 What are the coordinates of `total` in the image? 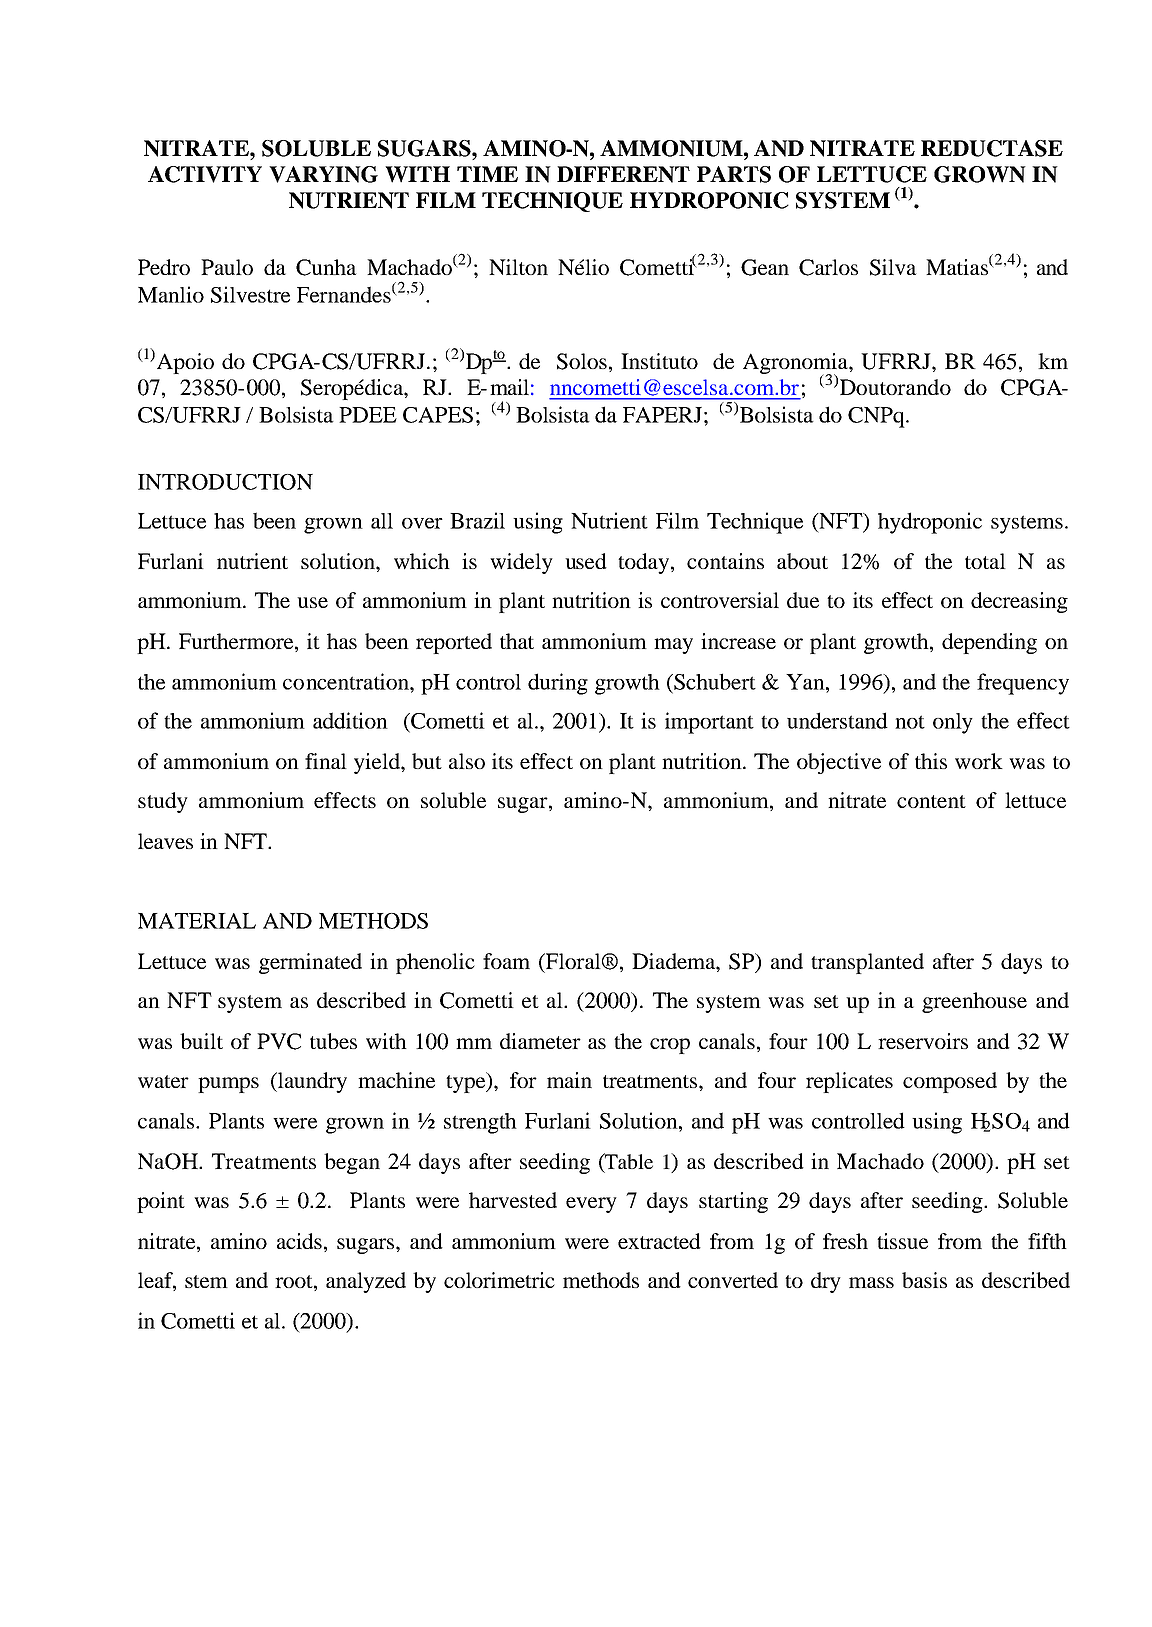 It's located at (985, 561).
